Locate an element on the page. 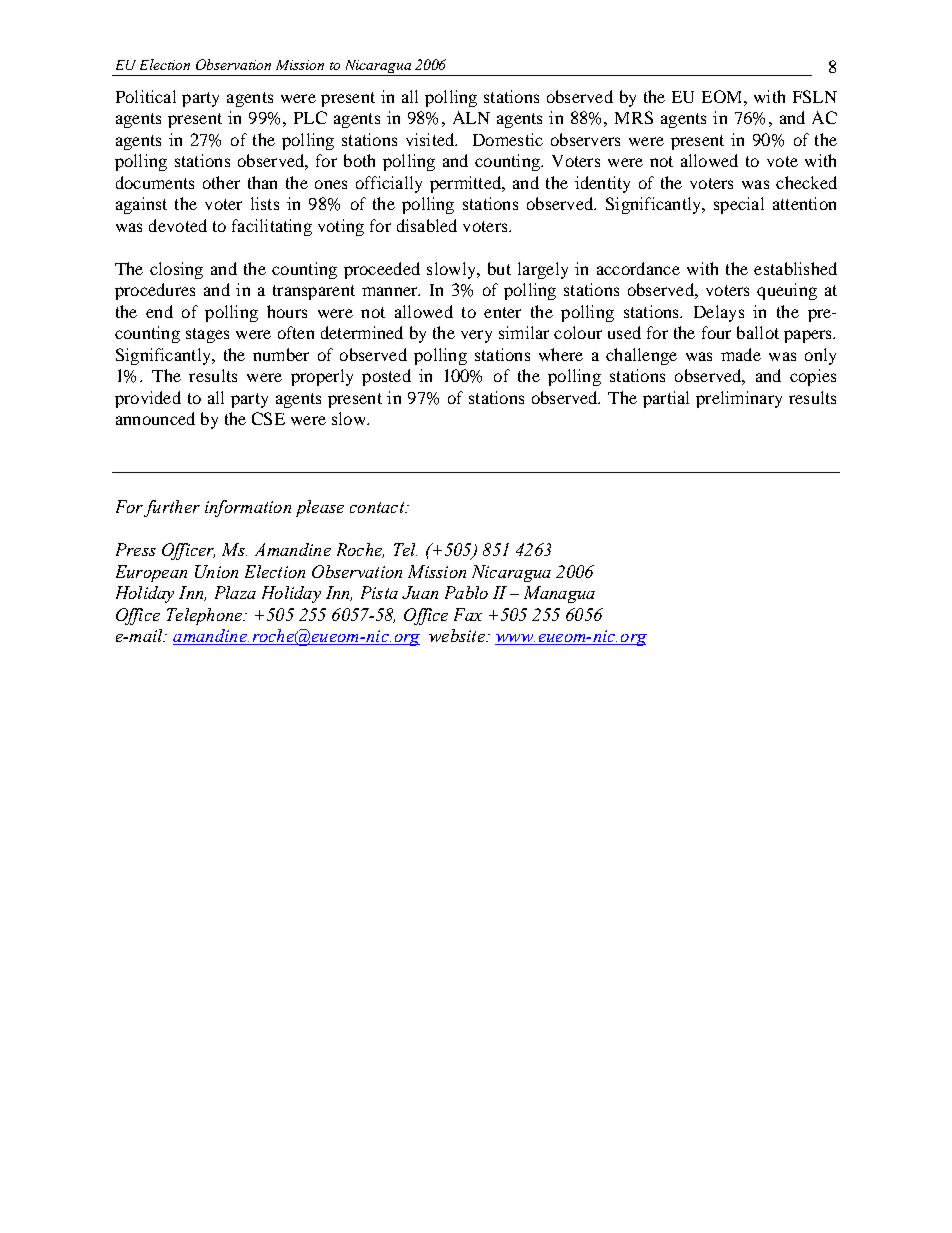 The image size is (952, 1233). information is located at coordinates (248, 508).
